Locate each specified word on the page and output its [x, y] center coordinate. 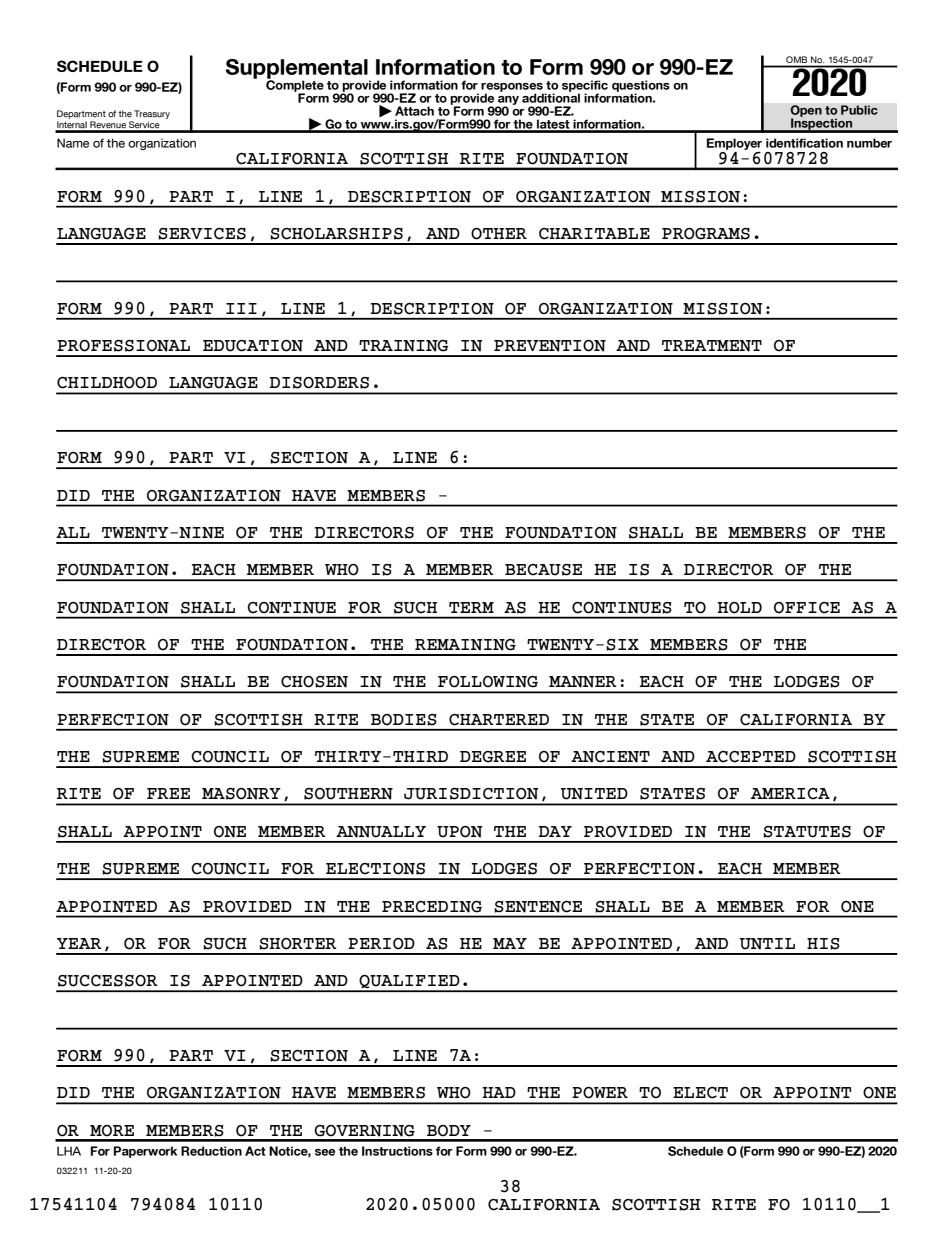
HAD [499, 1092]
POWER [600, 1093]
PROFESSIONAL [123, 346]
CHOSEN [314, 682]
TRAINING [403, 346]
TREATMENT [712, 346]
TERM [471, 607]
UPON [459, 832]
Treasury [152, 114]
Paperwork [145, 1152]
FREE [168, 793]
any [508, 101]
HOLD [740, 608]
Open [806, 112]
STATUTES [807, 832]
